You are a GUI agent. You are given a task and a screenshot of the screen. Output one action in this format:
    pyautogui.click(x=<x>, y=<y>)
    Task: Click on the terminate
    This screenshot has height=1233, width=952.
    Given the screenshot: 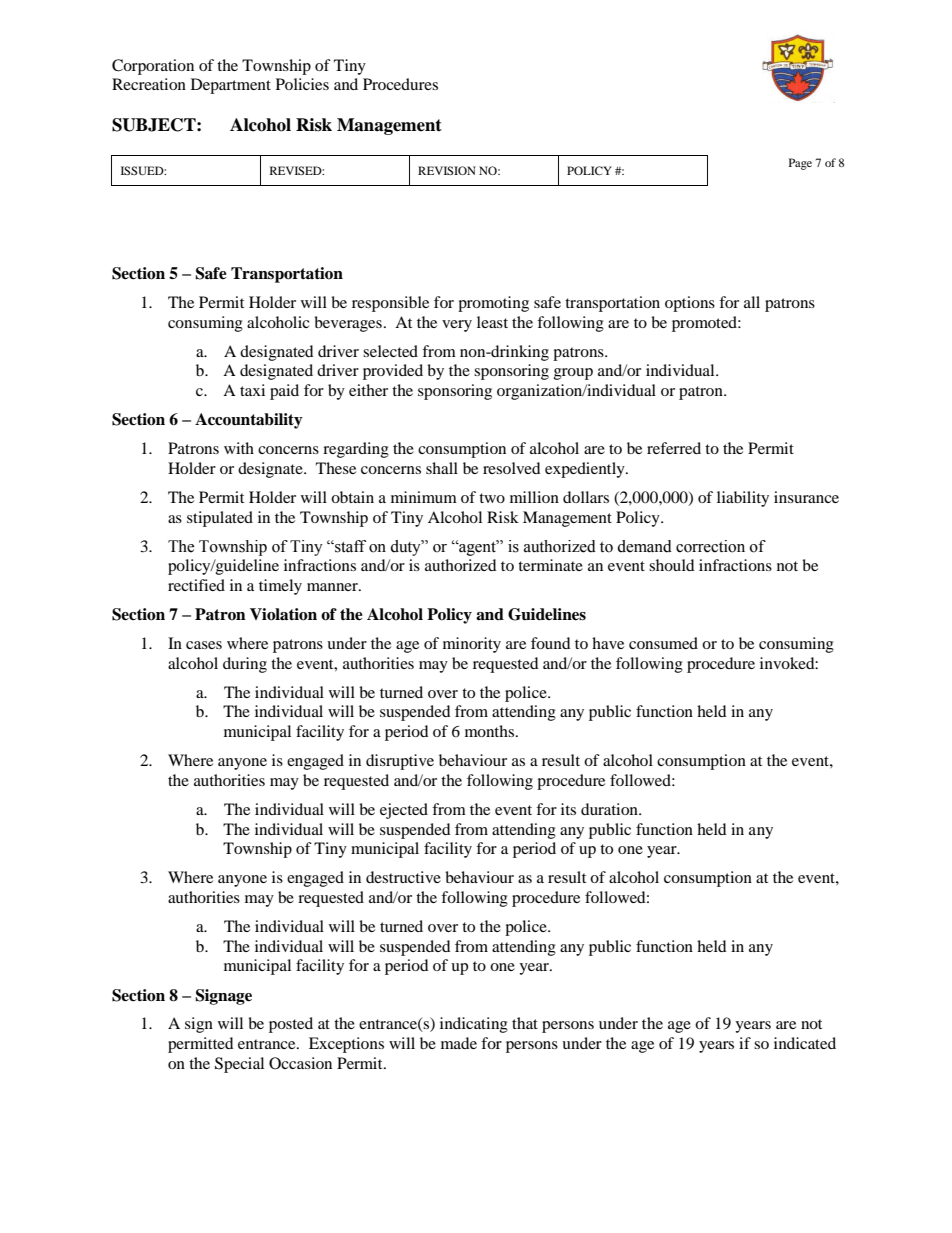 What is the action you would take?
    pyautogui.click(x=550, y=565)
